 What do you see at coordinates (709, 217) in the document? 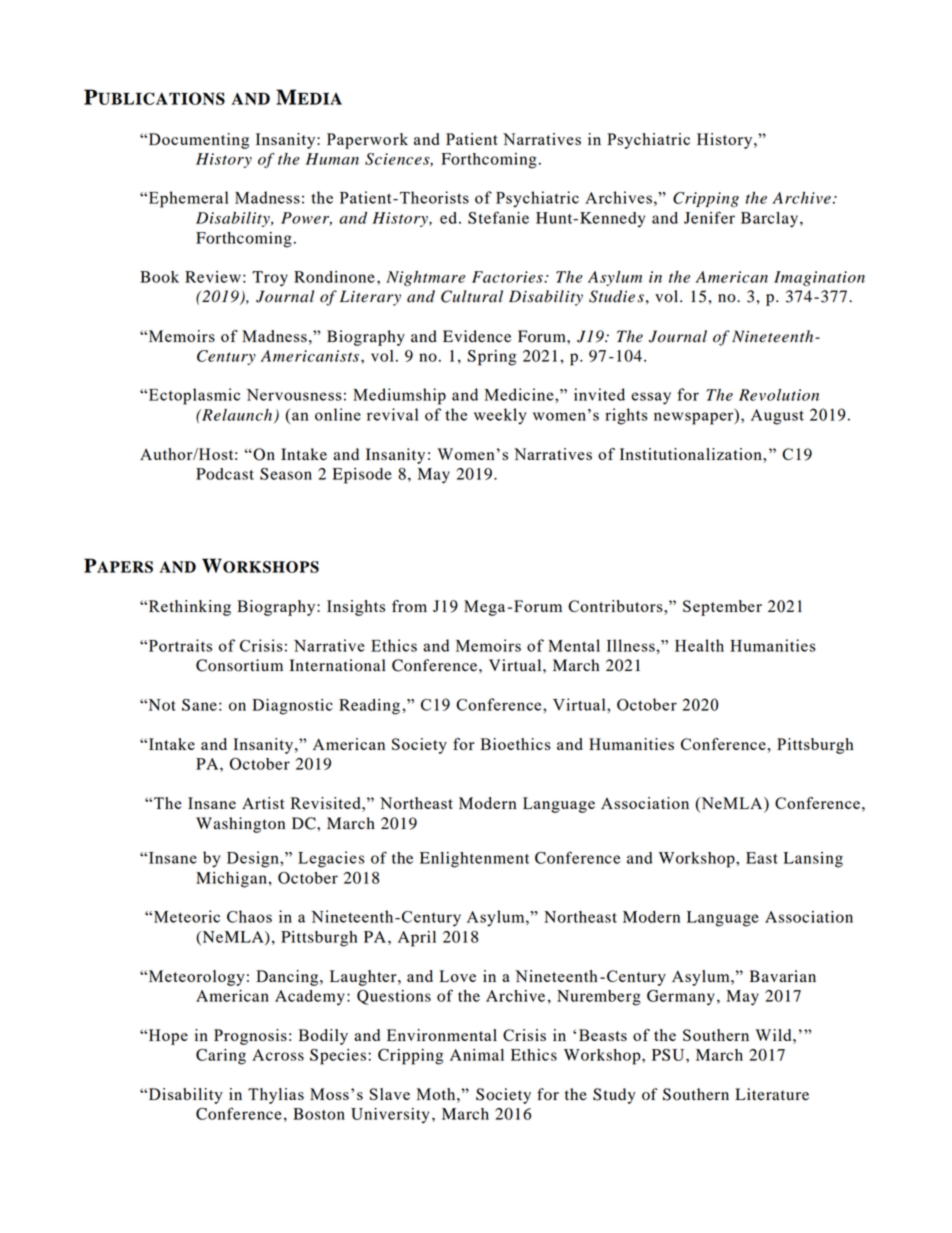
I see `Jenifer` at bounding box center [709, 217].
